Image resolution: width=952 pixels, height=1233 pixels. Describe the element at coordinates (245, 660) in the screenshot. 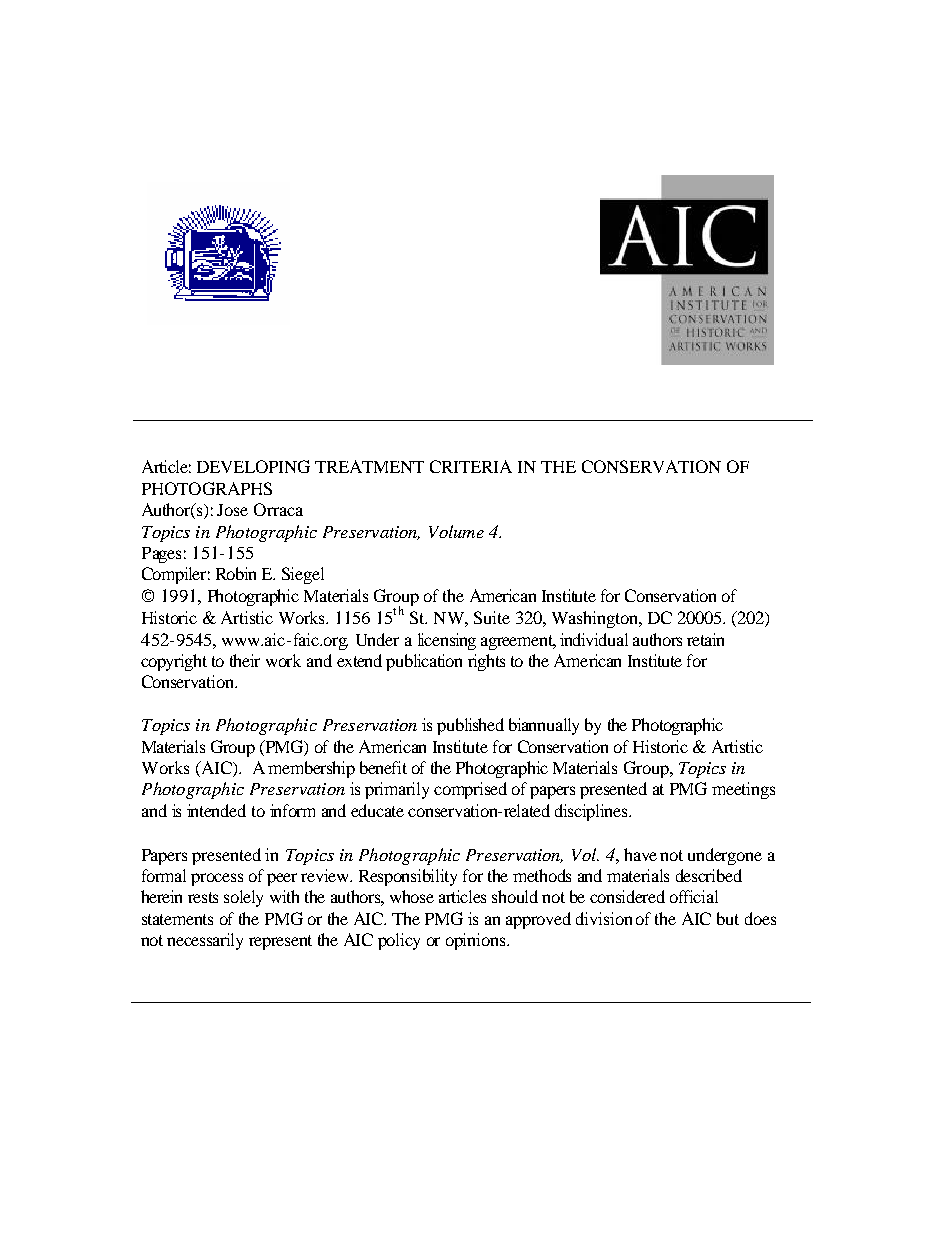

I see `their` at that location.
